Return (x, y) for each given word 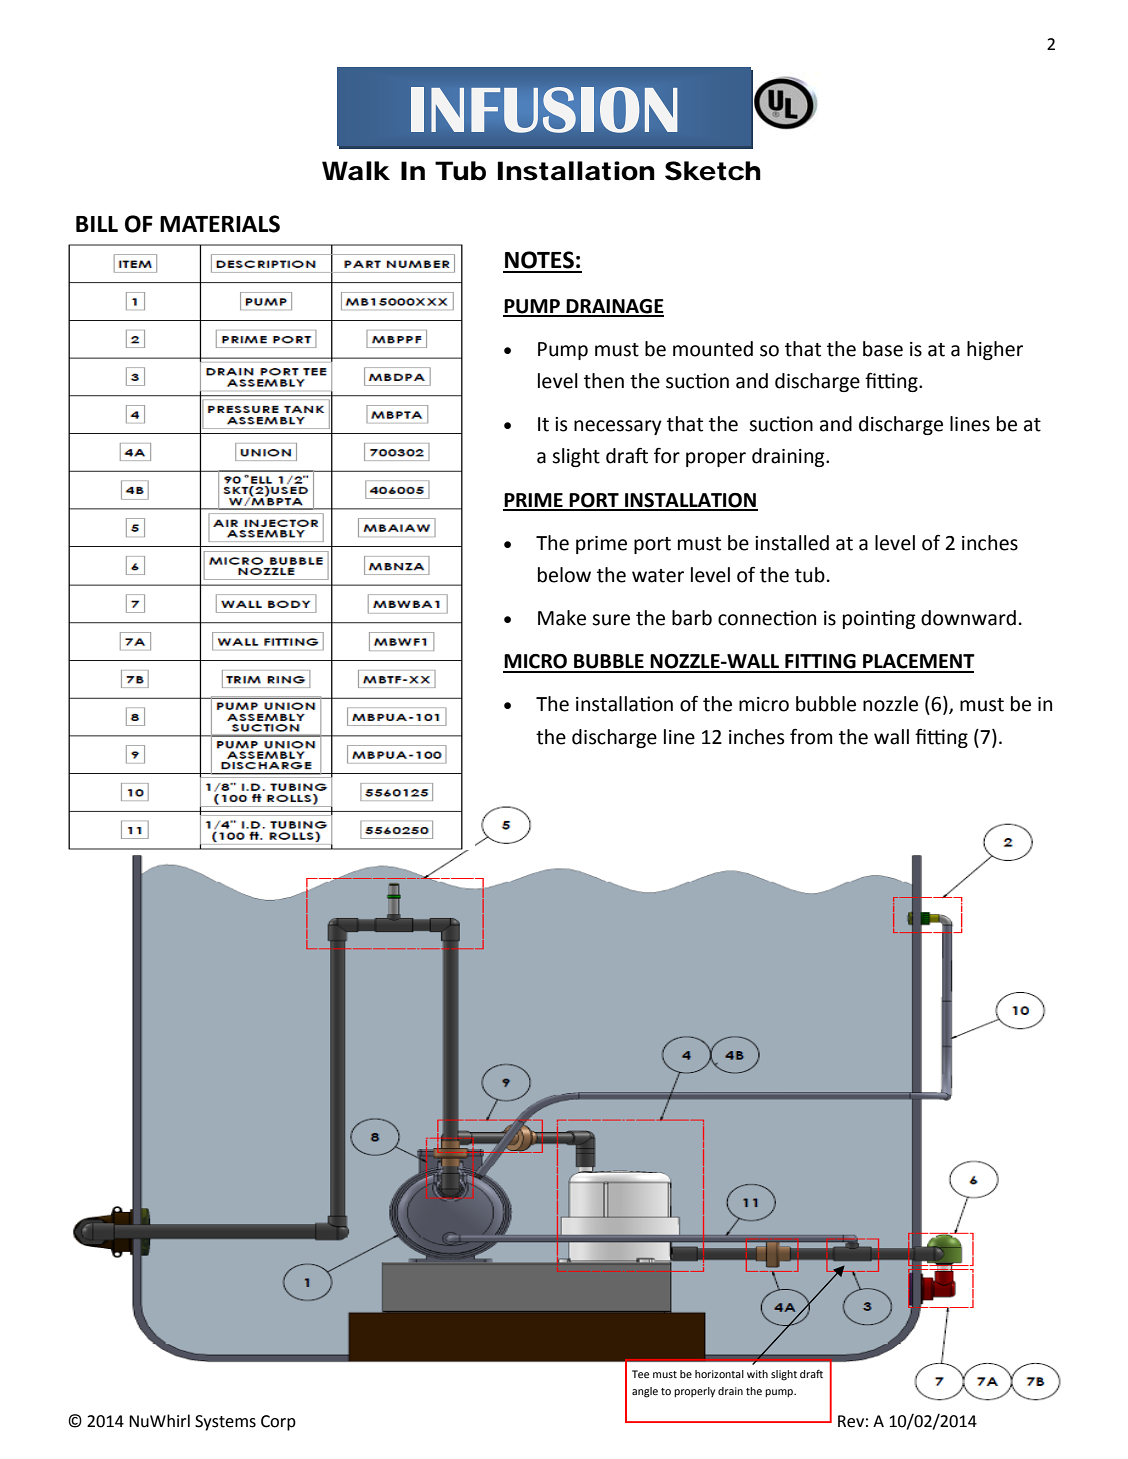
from (811, 737)
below (564, 575)
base (883, 349)
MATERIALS (220, 224)
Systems (225, 1423)
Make (562, 618)
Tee (640, 1374)
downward (968, 618)
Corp (278, 1423)
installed (792, 543)
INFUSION (544, 110)
